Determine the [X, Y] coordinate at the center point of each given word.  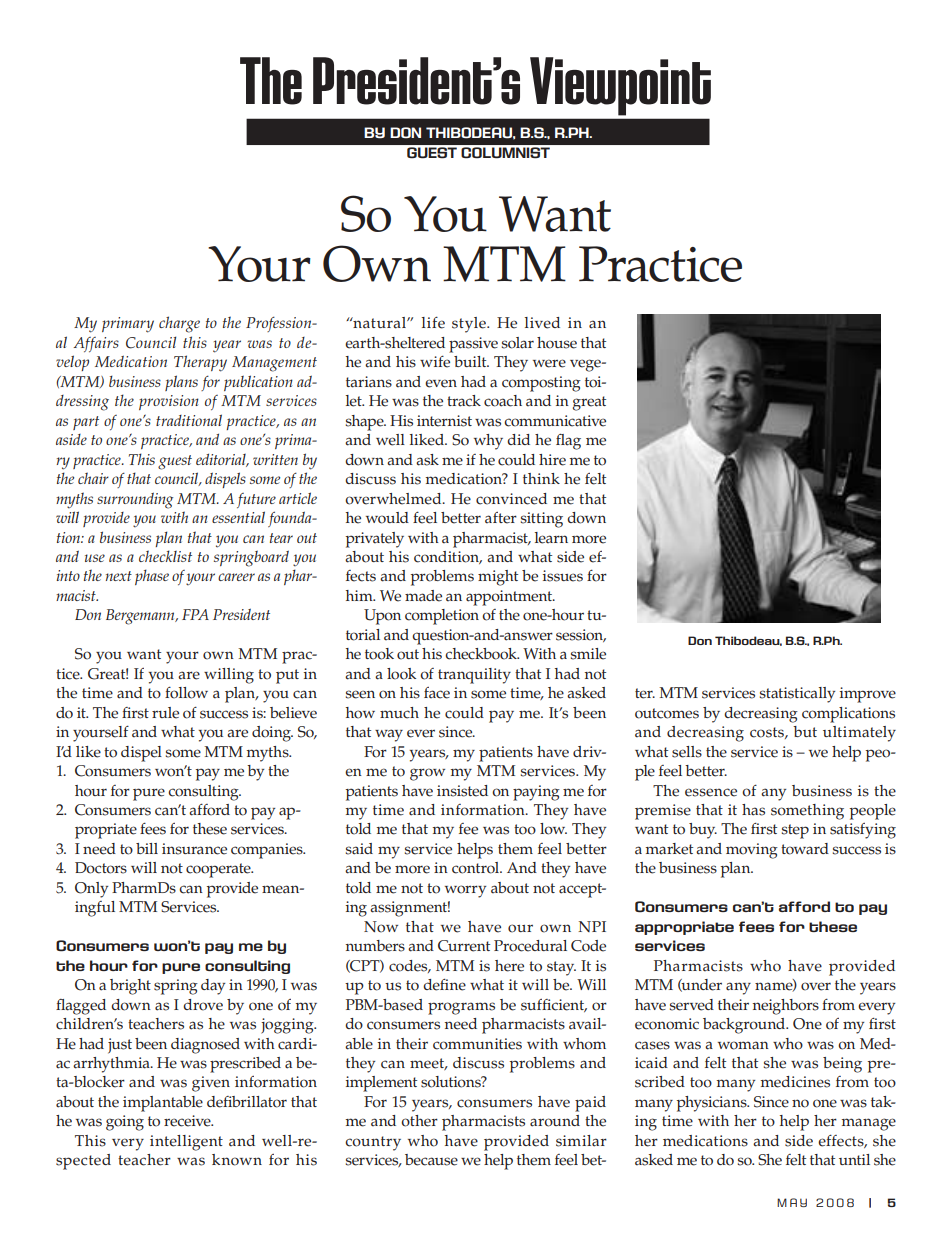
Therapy [200, 363]
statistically [797, 695]
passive [473, 345]
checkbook [482, 654]
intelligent [186, 1143]
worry [465, 891]
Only [91, 890]
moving [752, 851]
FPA [195, 614]
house [557, 343]
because [431, 1160]
